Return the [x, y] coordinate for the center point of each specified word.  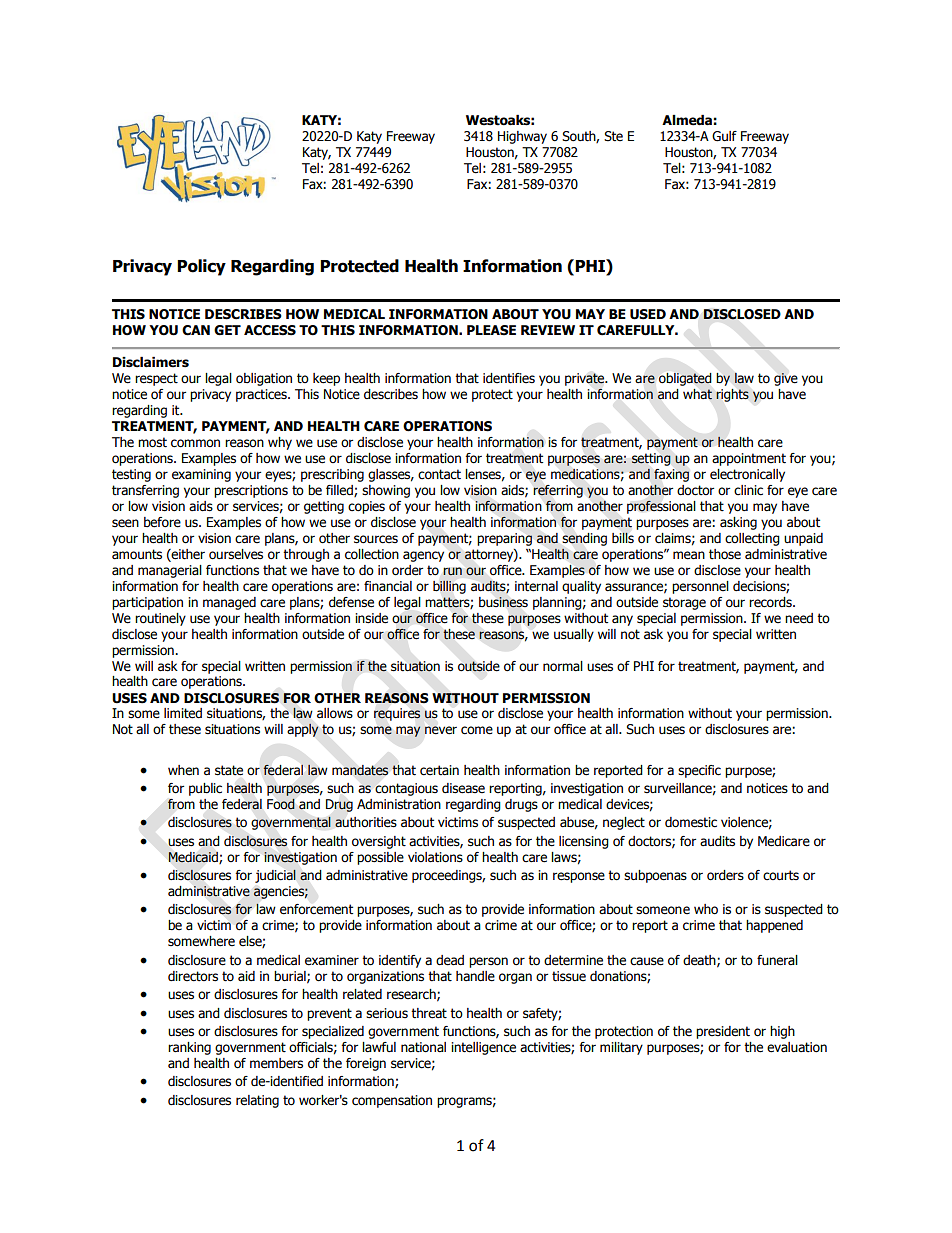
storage [684, 603]
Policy [201, 267]
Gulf [724, 136]
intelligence [483, 1048]
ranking [189, 1048]
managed [229, 603]
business [503, 602]
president [723, 1032]
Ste [613, 136]
